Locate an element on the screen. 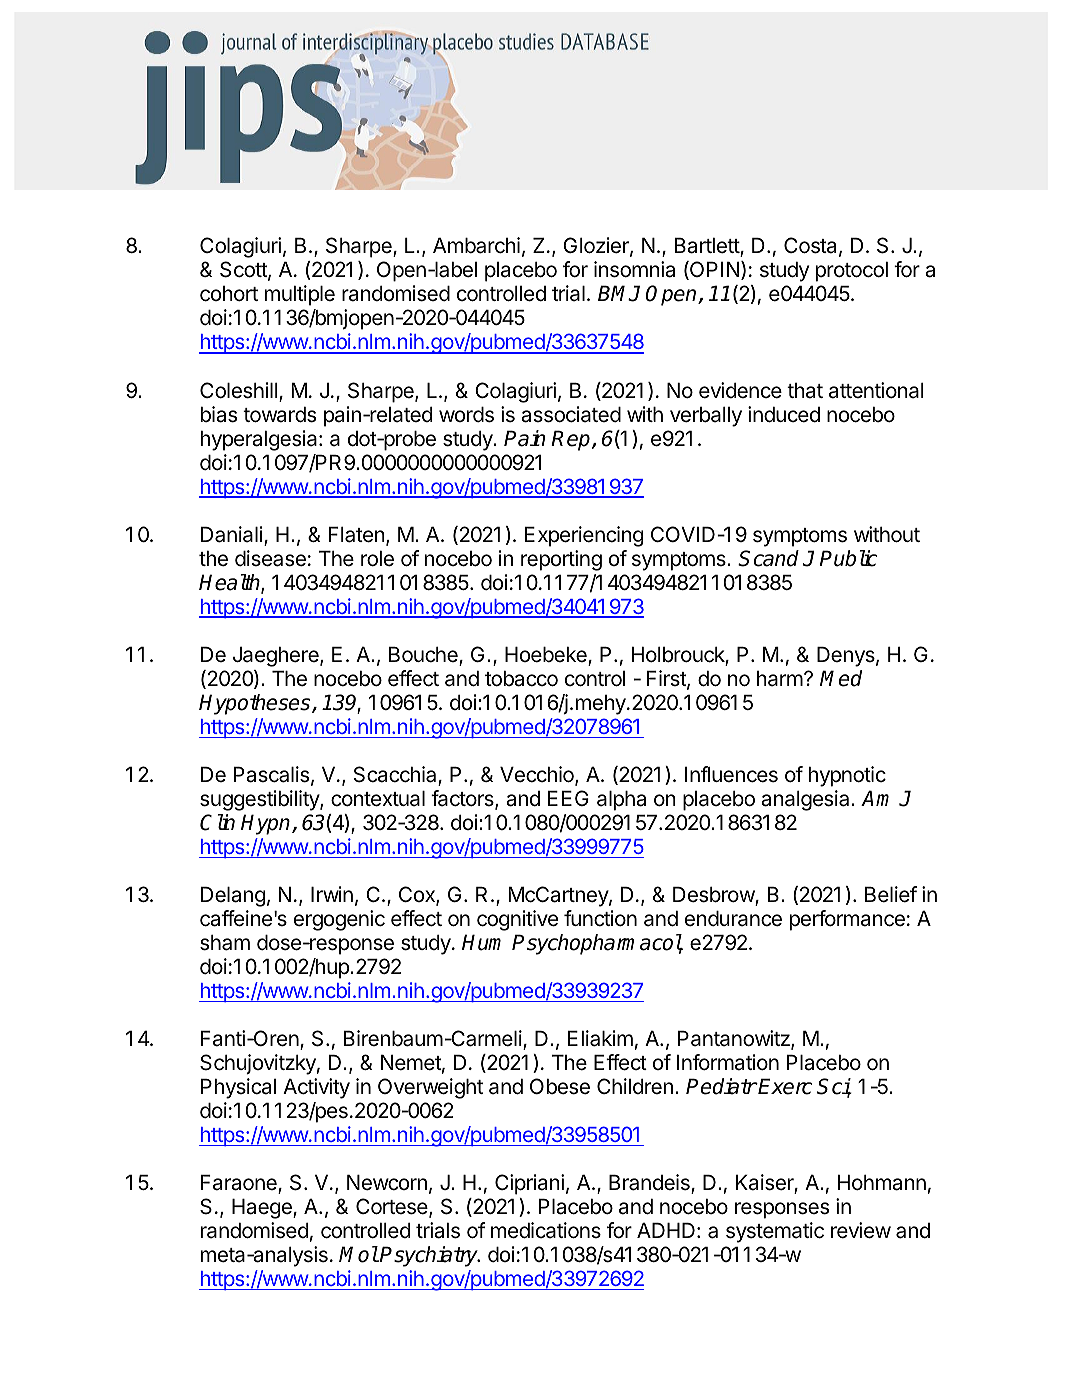  Psychiatry is located at coordinates (430, 1256).
